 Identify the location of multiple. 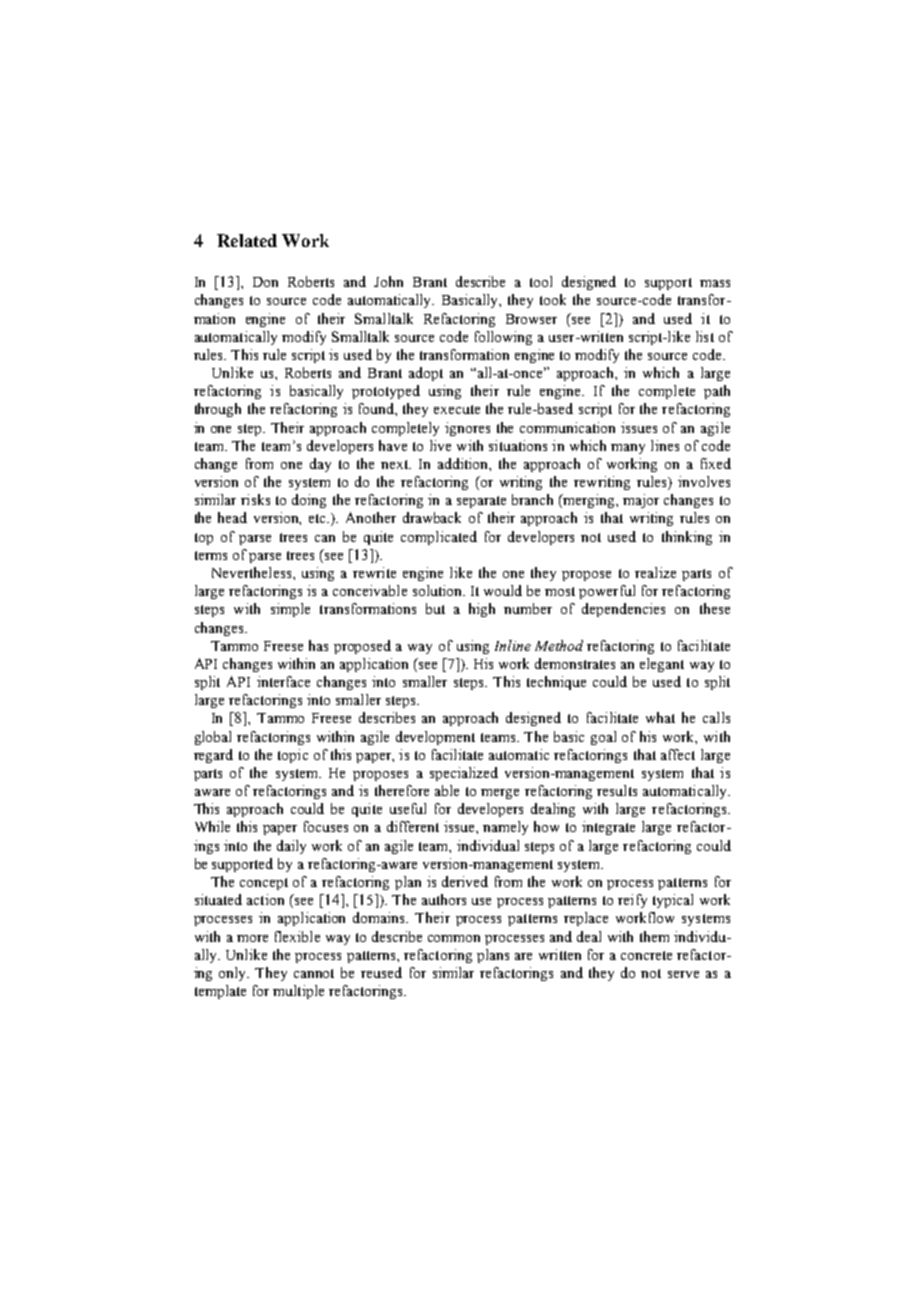
(298, 992).
